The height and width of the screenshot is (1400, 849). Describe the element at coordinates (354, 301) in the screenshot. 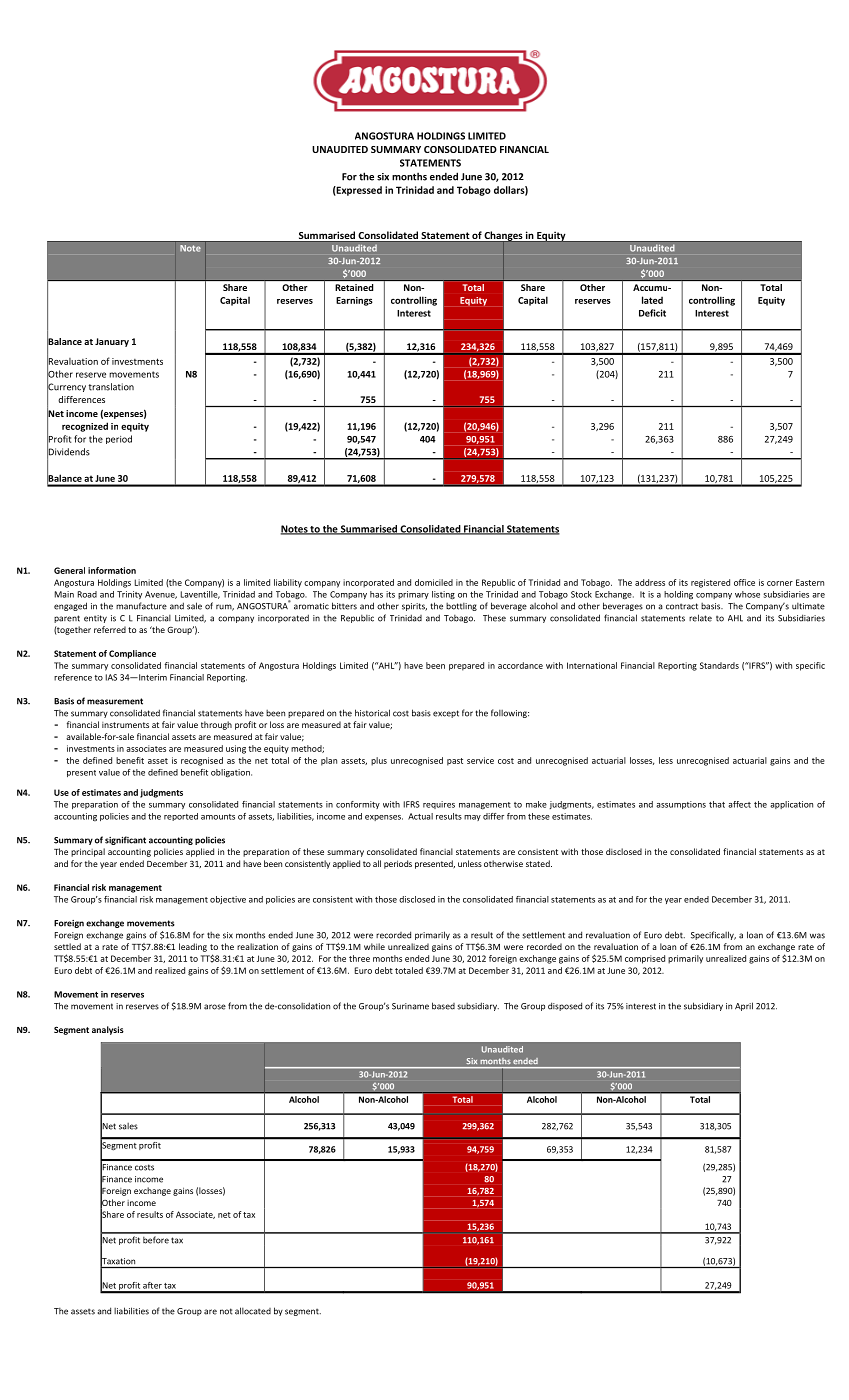

I see `Earnings` at that location.
